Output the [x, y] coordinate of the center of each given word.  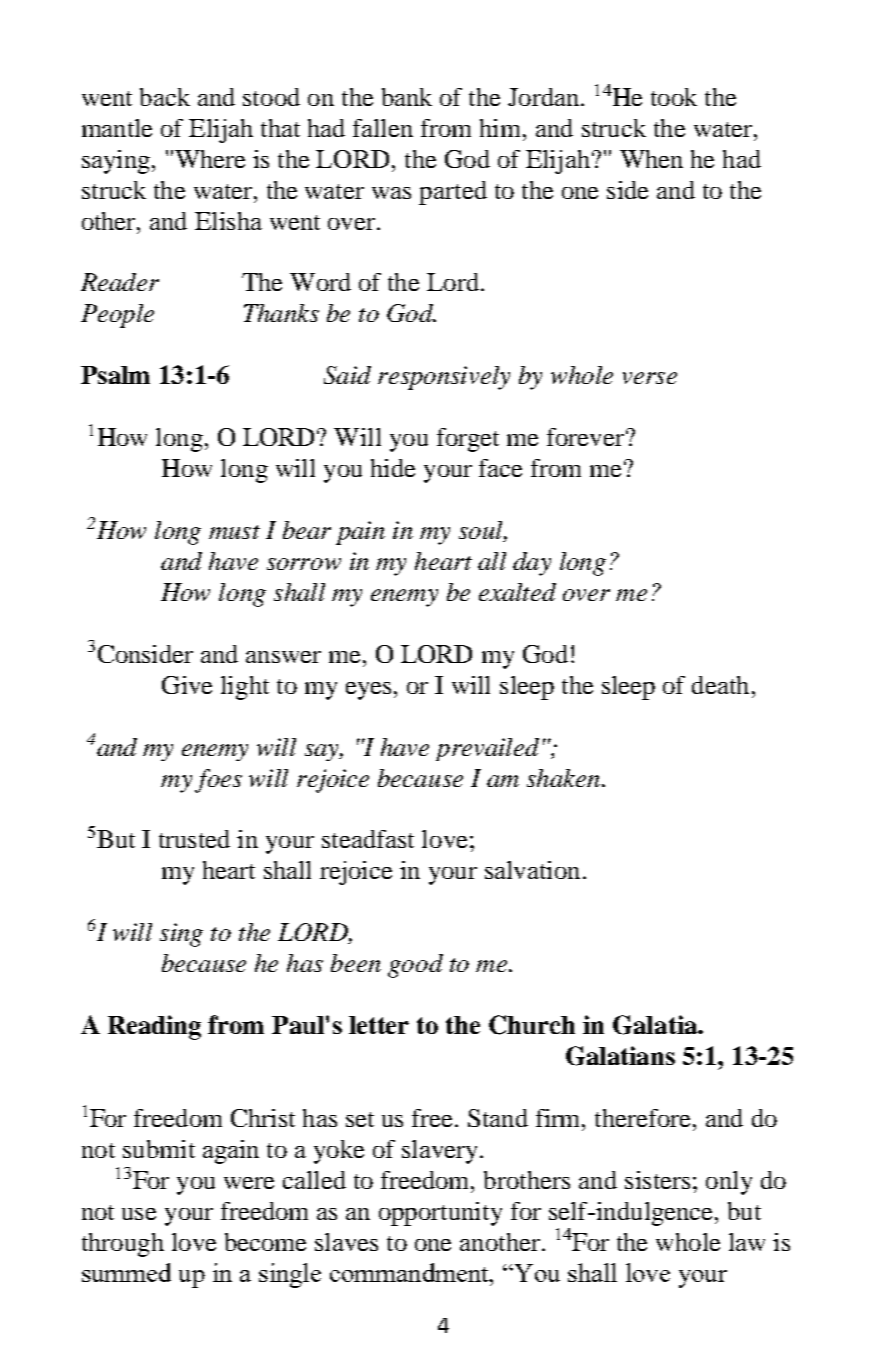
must [234, 532]
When [651, 159]
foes [218, 781]
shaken [563, 778]
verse [650, 378]
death [720, 685]
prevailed [487, 749]
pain [360, 533]
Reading [154, 1027]
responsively [444, 378]
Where [210, 159]
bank [407, 97]
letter [379, 1025]
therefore [644, 1118]
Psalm [115, 375]
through [123, 1245]
